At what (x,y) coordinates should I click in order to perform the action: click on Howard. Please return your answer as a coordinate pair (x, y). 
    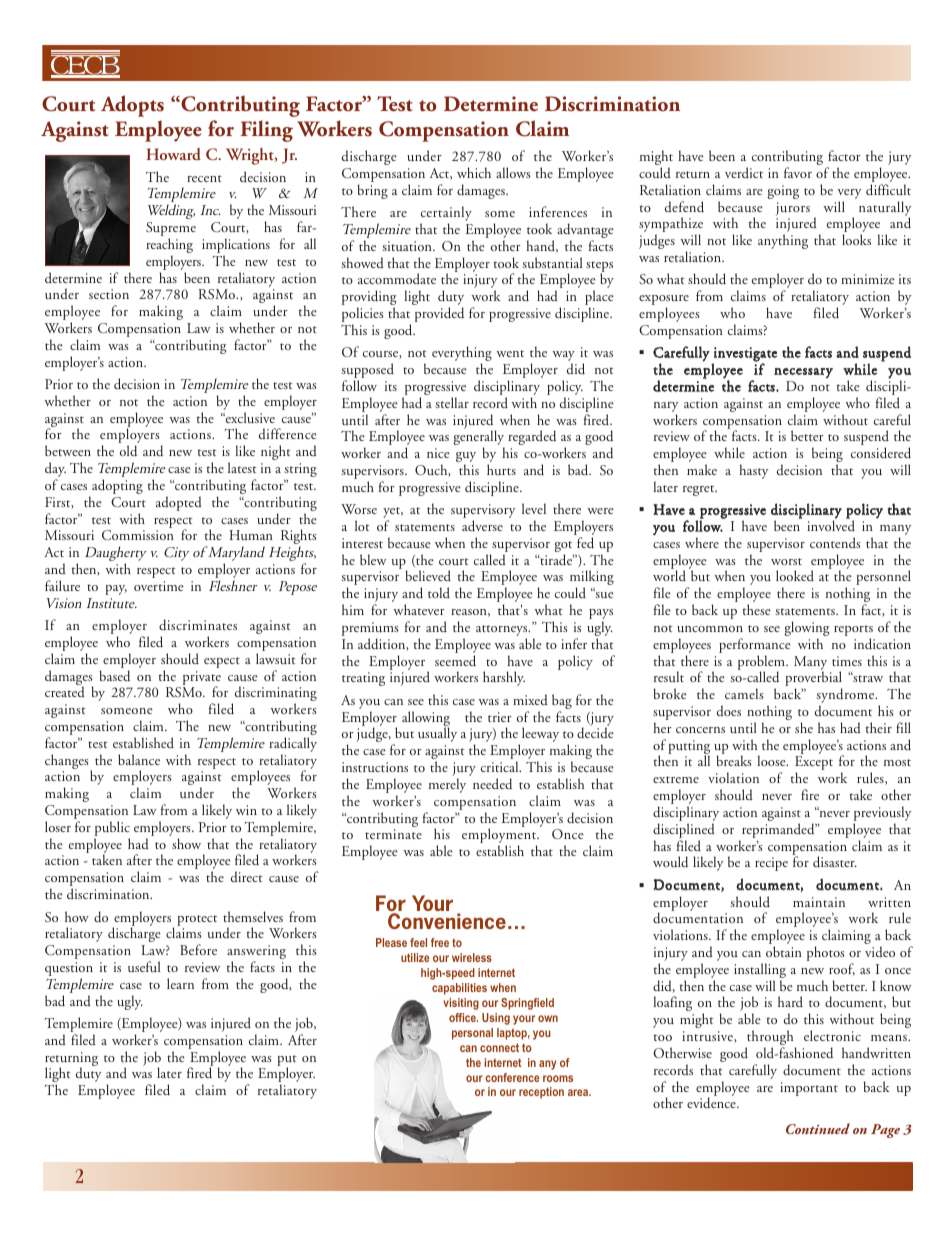
    Looking at the image, I should click on (174, 154).
